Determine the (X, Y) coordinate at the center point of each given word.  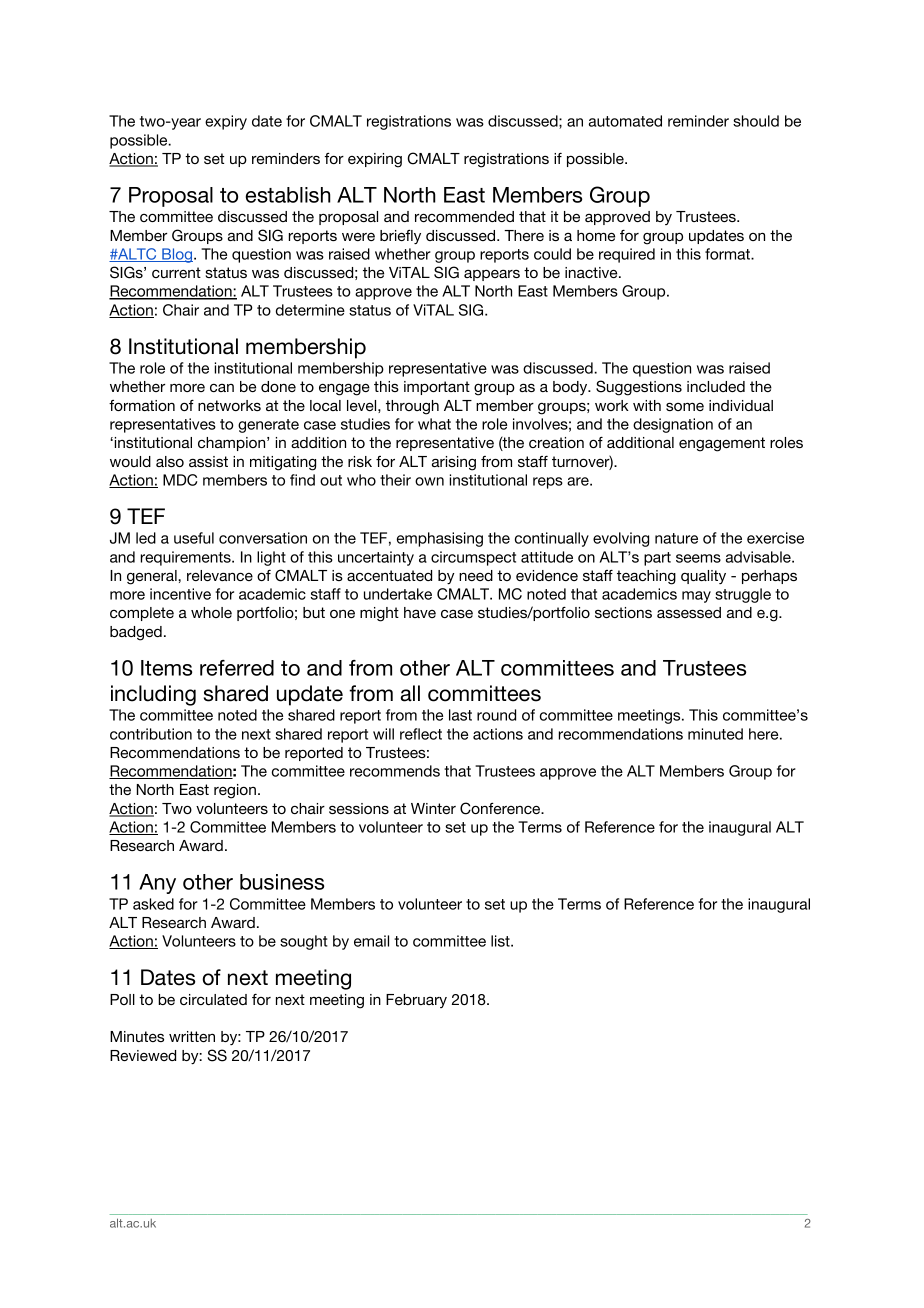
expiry (226, 122)
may (696, 597)
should (756, 121)
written (192, 1036)
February (416, 1001)
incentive (180, 594)
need (476, 575)
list (501, 941)
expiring (375, 160)
